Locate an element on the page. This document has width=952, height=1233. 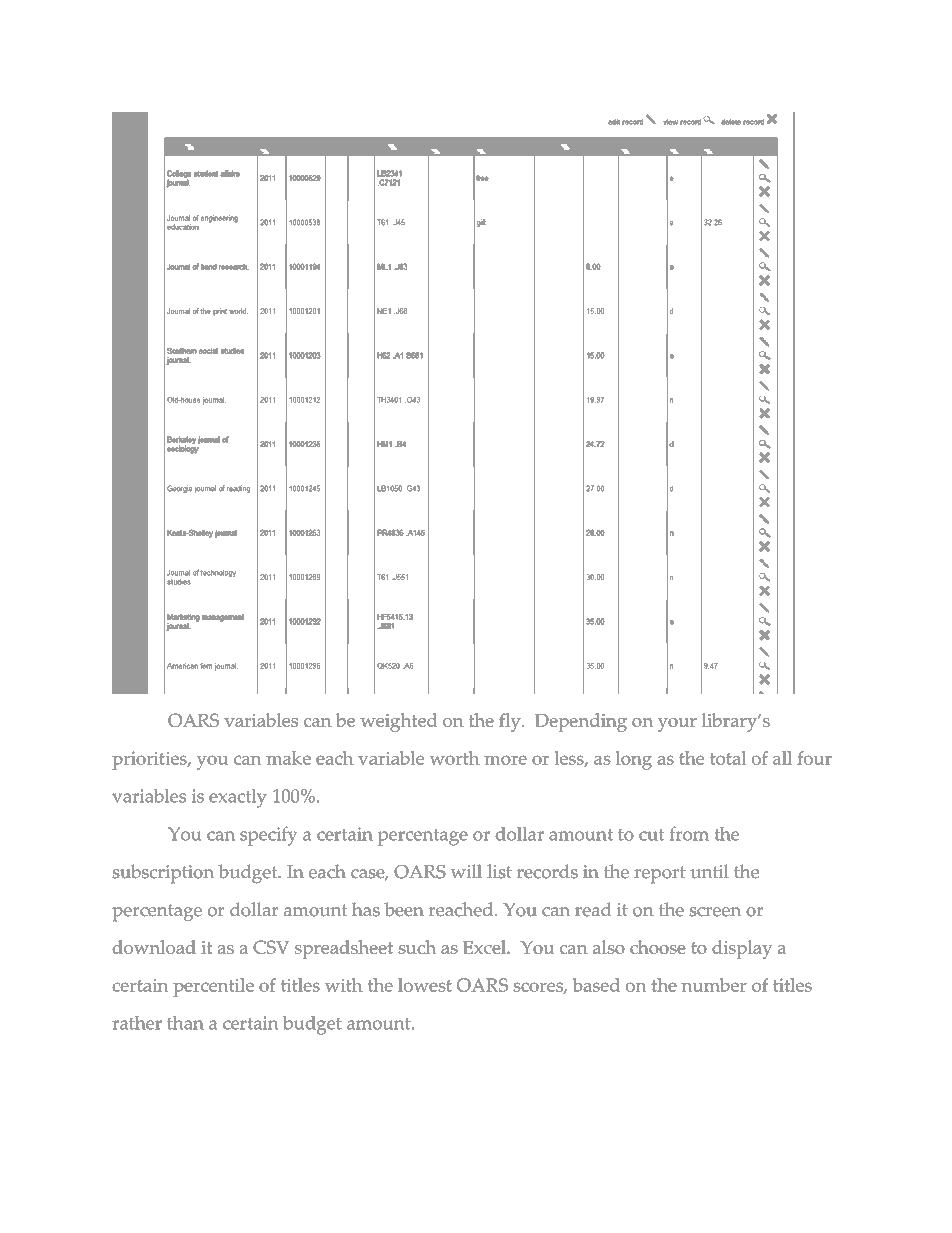
until is located at coordinates (709, 871).
